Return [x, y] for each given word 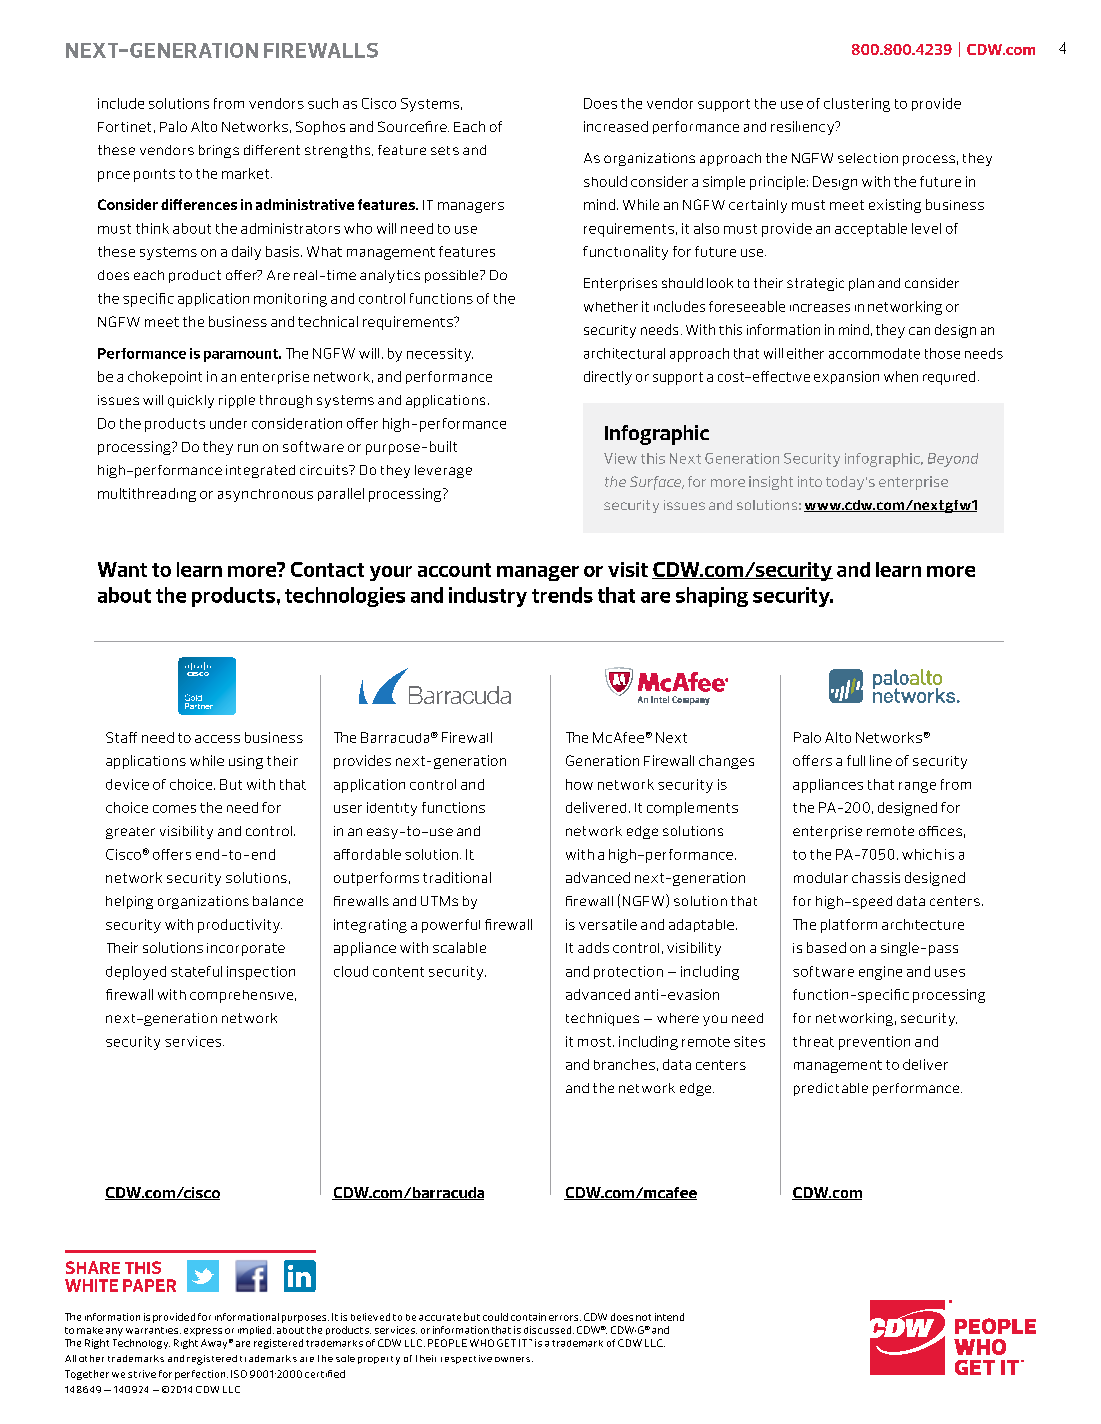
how [579, 784]
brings [219, 151]
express [203, 1332]
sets [445, 150]
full [856, 760]
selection [868, 158]
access [217, 739]
